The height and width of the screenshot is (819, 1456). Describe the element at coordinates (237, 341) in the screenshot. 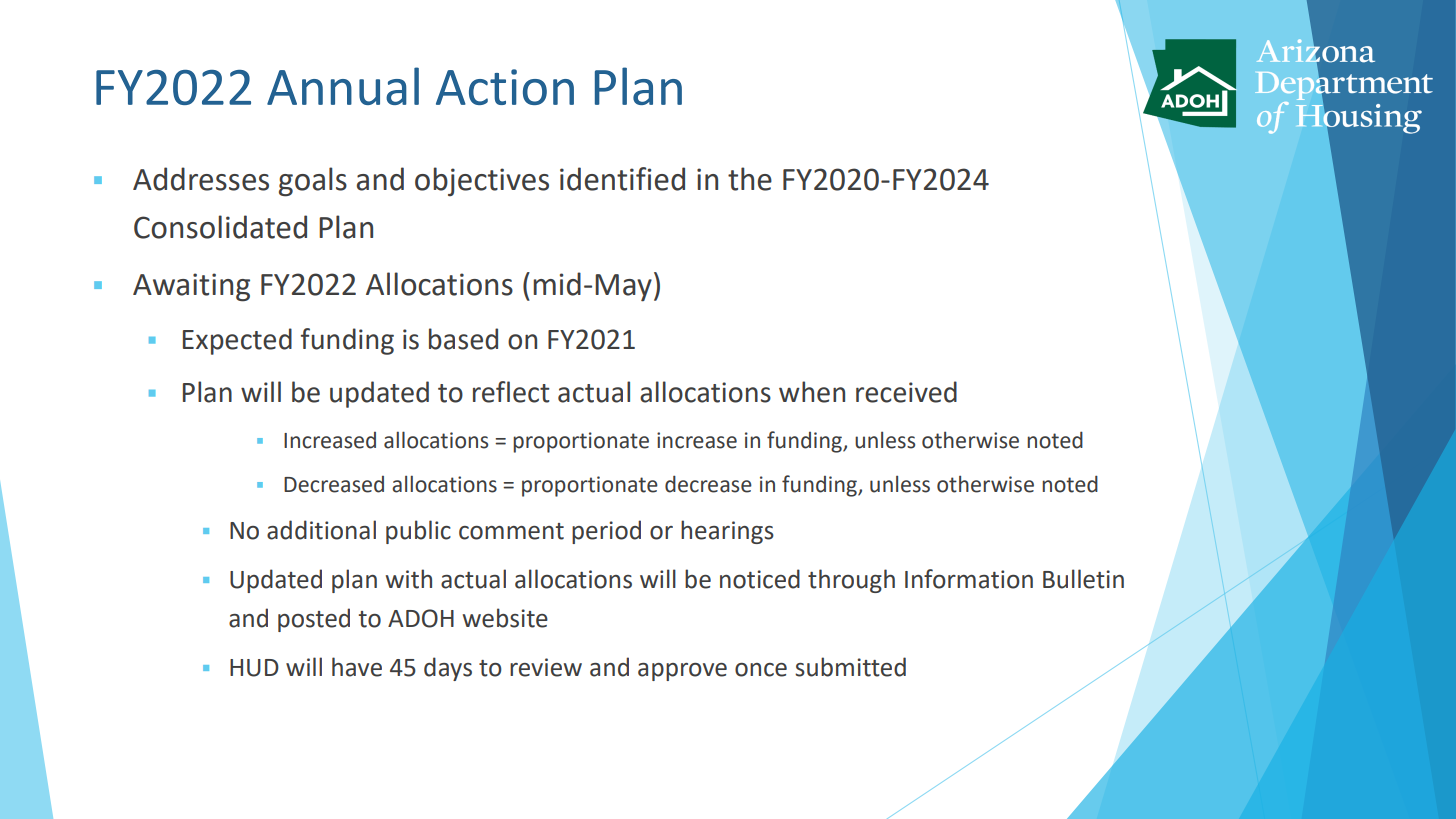

I see `Expected` at that location.
